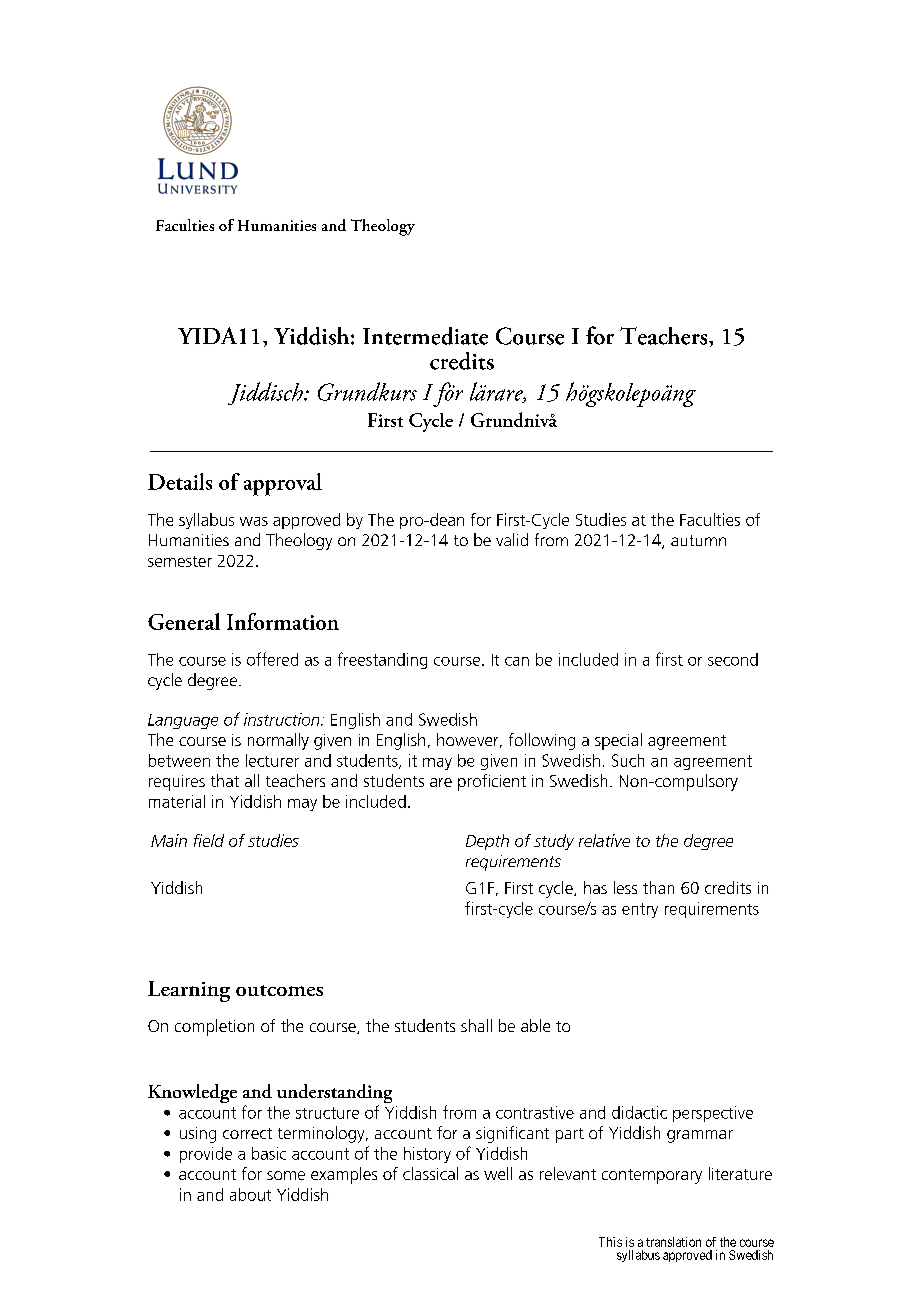  Describe the element at coordinates (279, 990) in the screenshot. I see `outcomes` at that location.
